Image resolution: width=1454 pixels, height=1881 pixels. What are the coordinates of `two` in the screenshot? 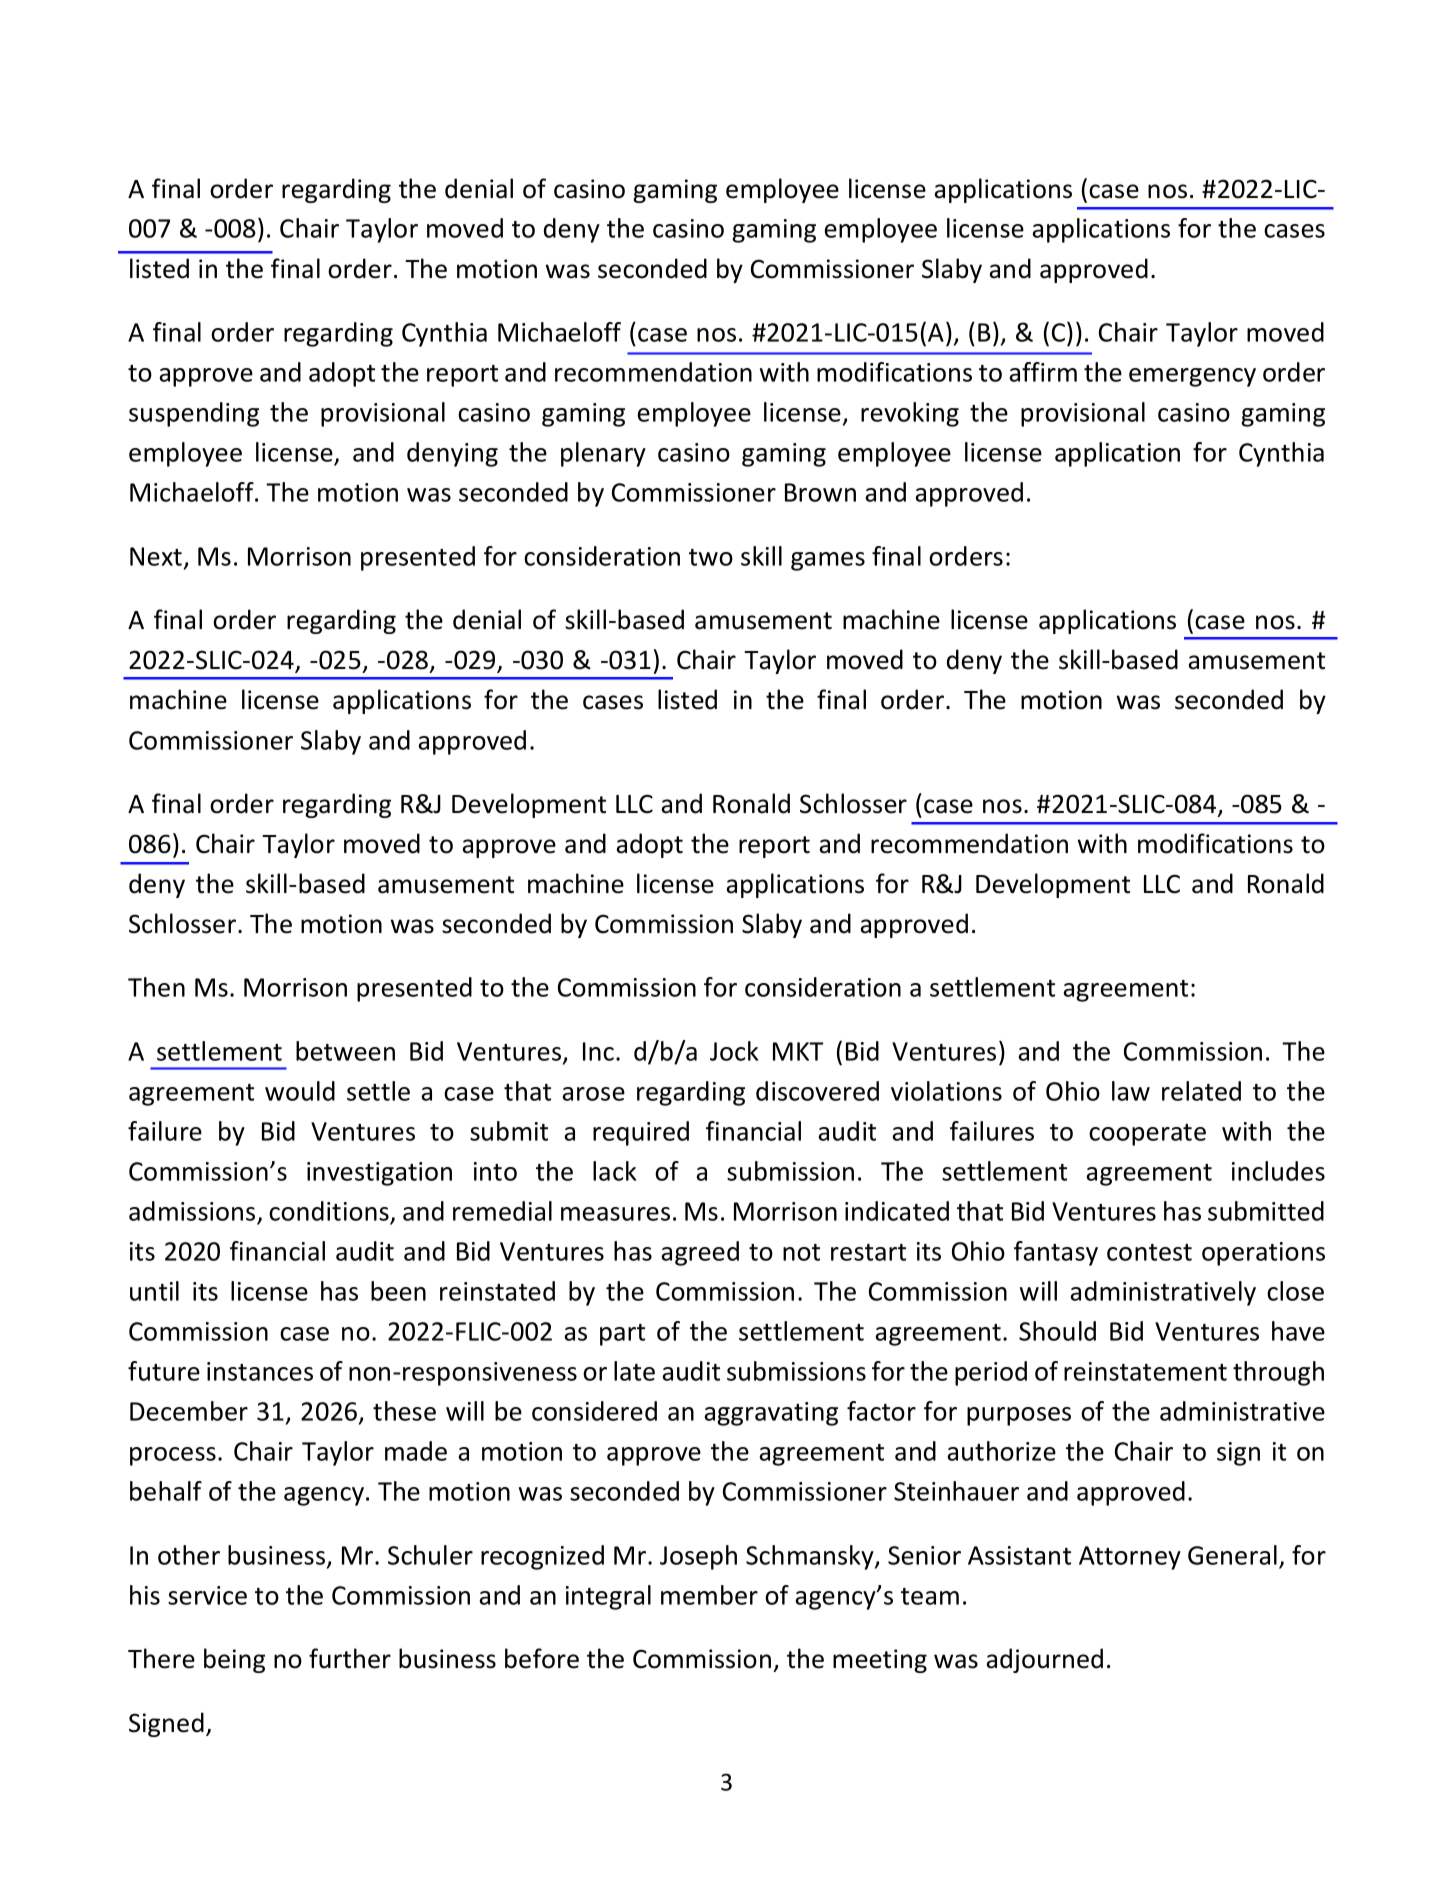 It's located at (711, 557).
